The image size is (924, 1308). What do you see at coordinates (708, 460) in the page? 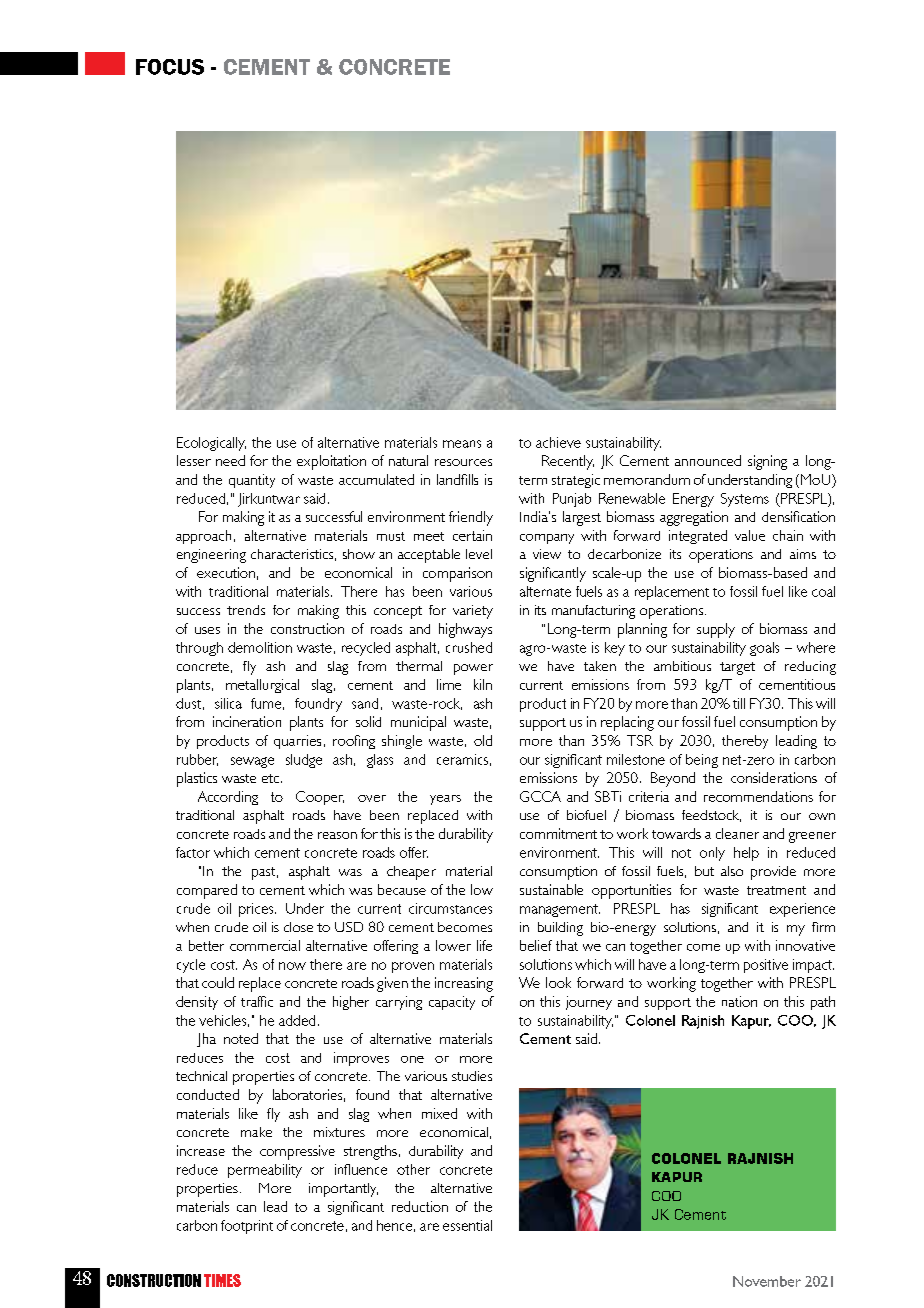
I see `announced` at bounding box center [708, 460].
